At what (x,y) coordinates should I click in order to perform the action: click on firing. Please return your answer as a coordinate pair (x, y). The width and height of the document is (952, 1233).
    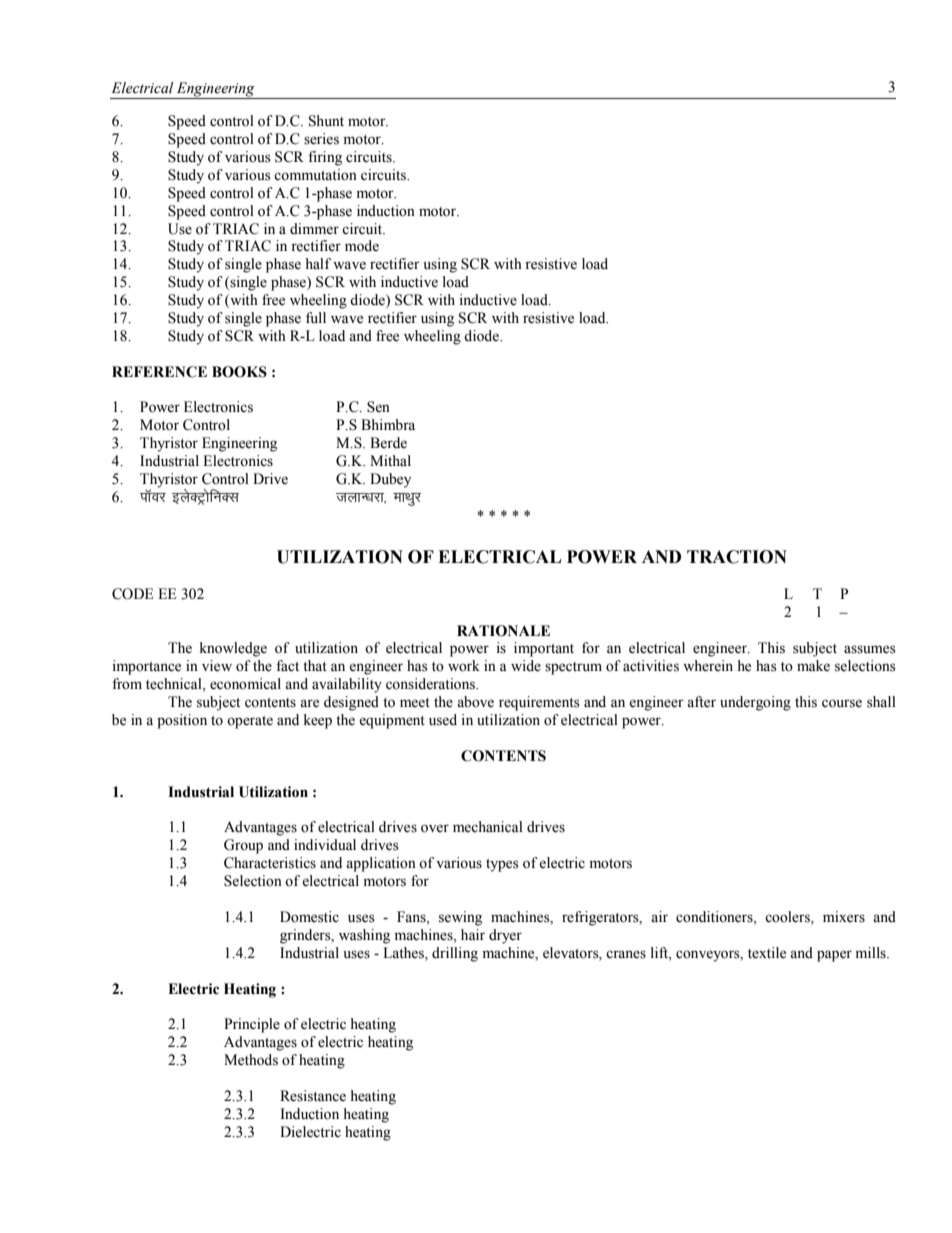
    Looking at the image, I should click on (325, 158).
